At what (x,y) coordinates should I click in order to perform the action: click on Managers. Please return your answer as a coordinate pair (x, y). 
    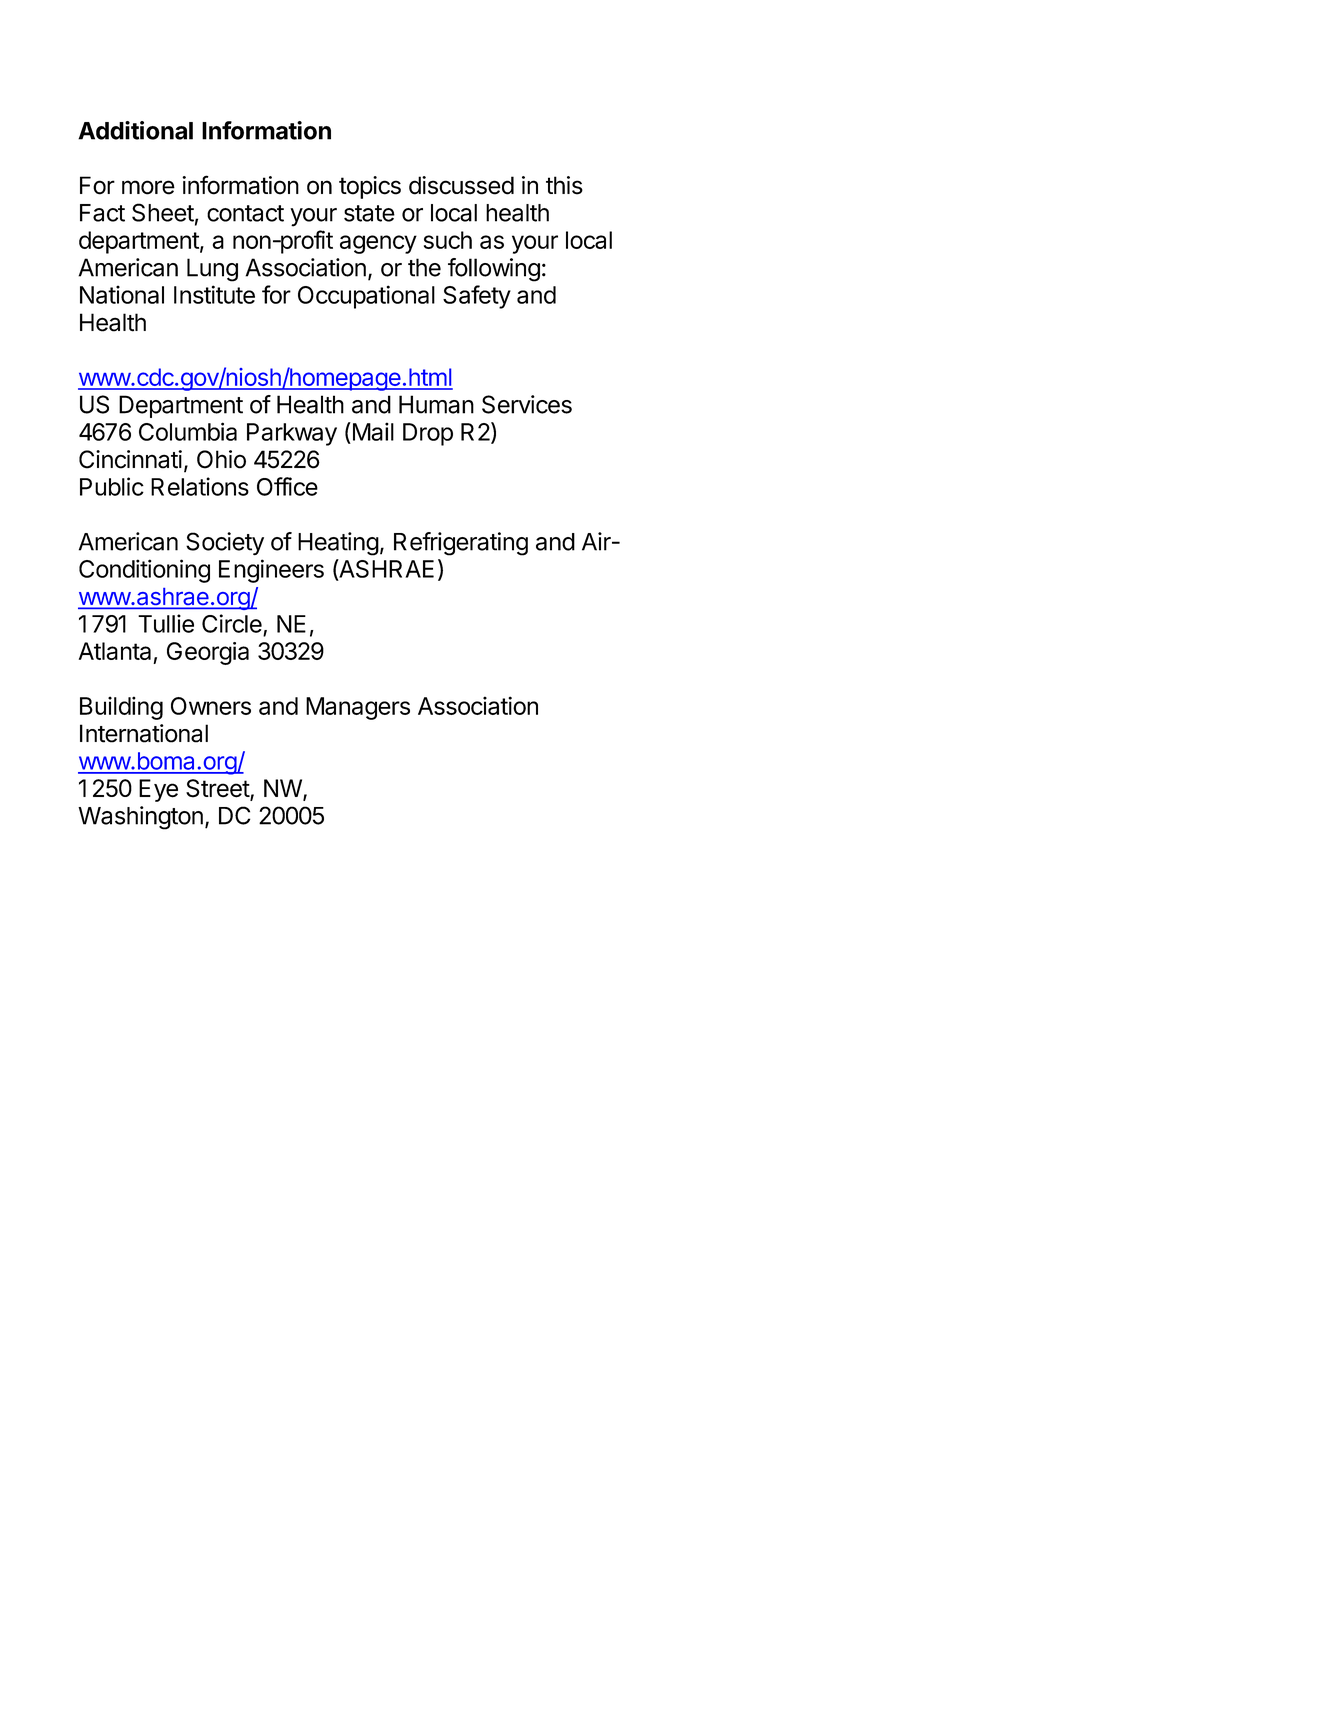
    Looking at the image, I should click on (358, 708).
